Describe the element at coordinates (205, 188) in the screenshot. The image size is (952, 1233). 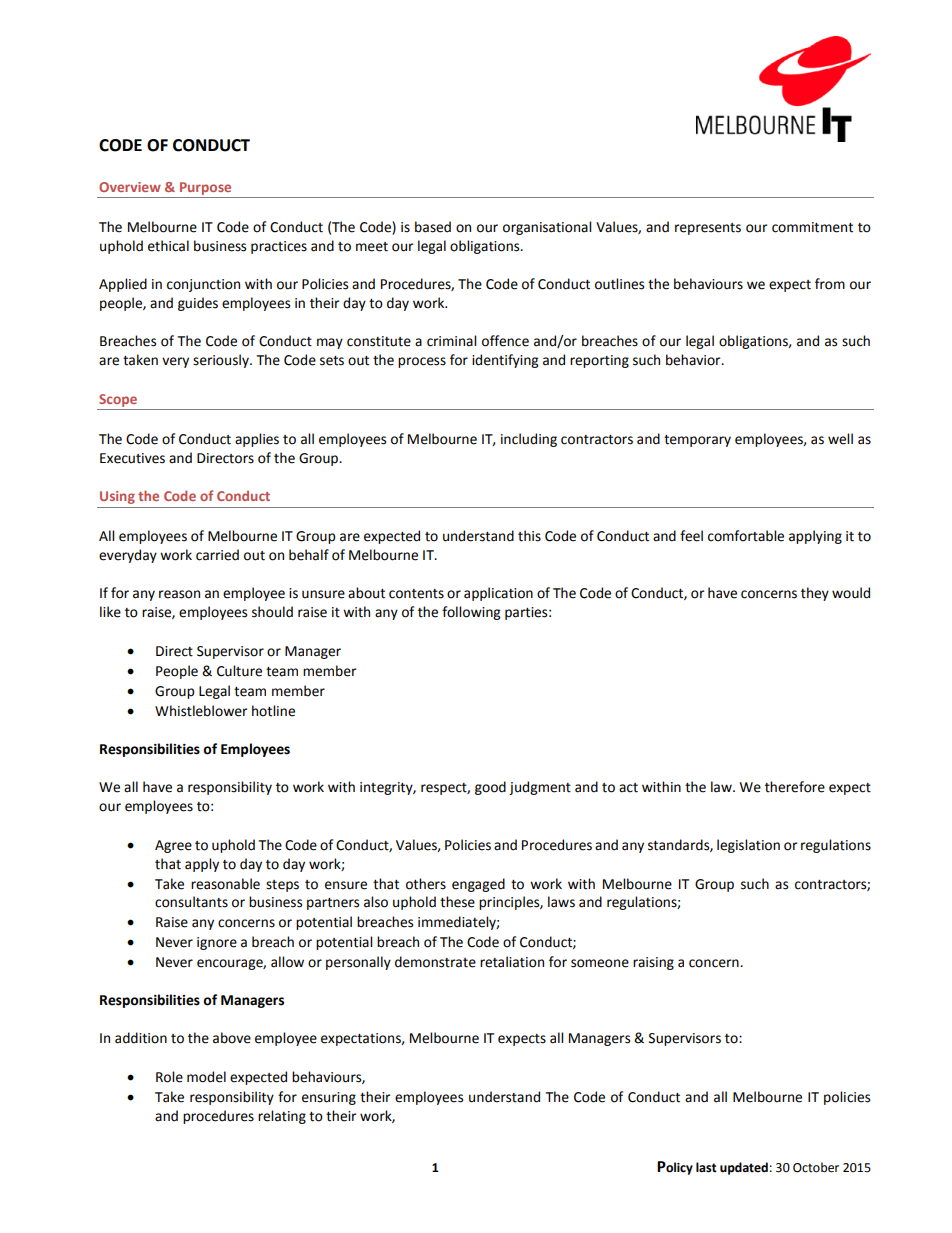
I see `Purpose` at that location.
